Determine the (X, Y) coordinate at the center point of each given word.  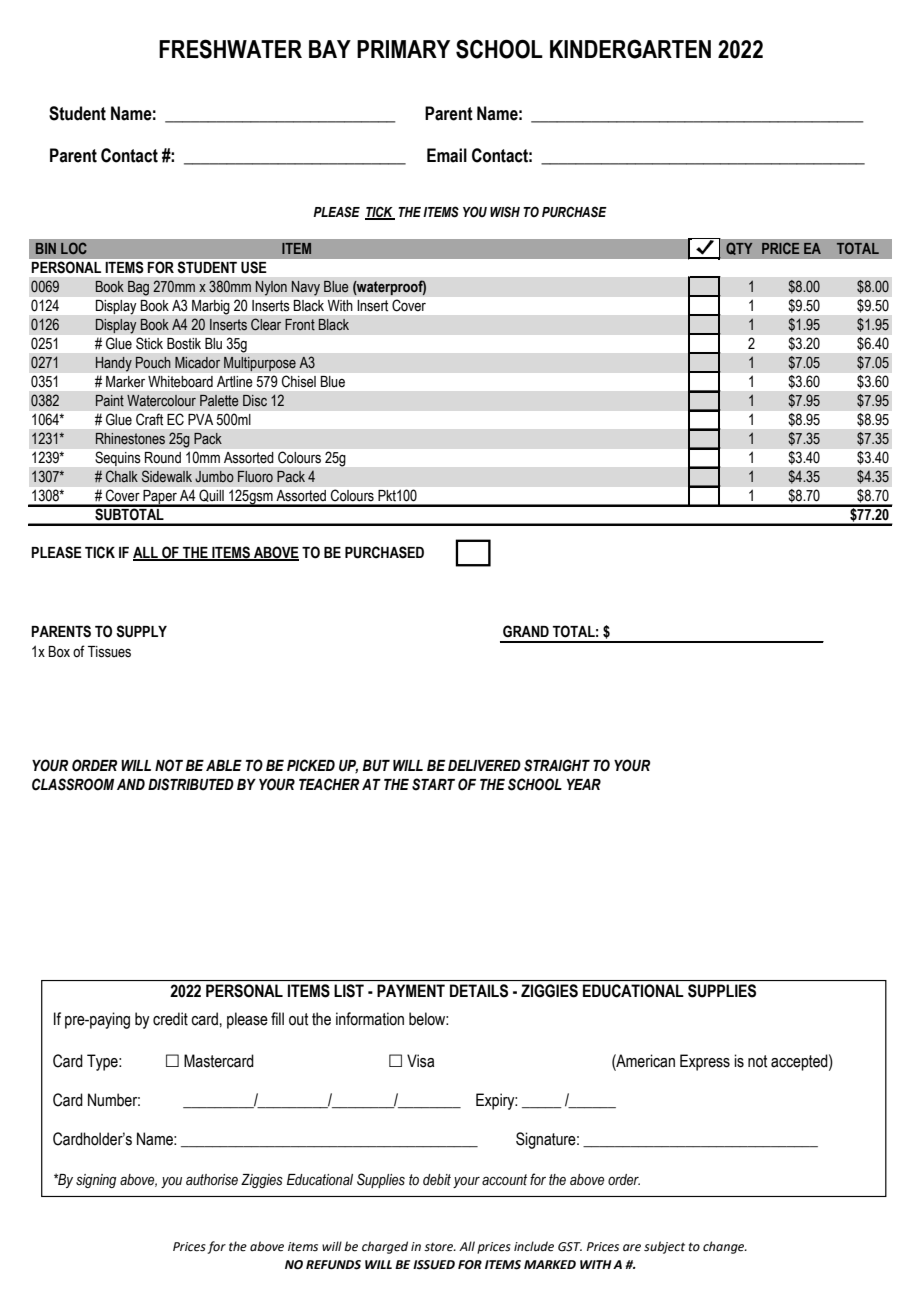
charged (385, 1247)
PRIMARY (403, 49)
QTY (739, 248)
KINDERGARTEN (630, 49)
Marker (125, 381)
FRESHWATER (230, 49)
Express (705, 1062)
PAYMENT (411, 990)
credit (170, 1019)
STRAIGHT (557, 765)
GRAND (526, 631)
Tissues (109, 652)
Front (300, 325)
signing (96, 1181)
